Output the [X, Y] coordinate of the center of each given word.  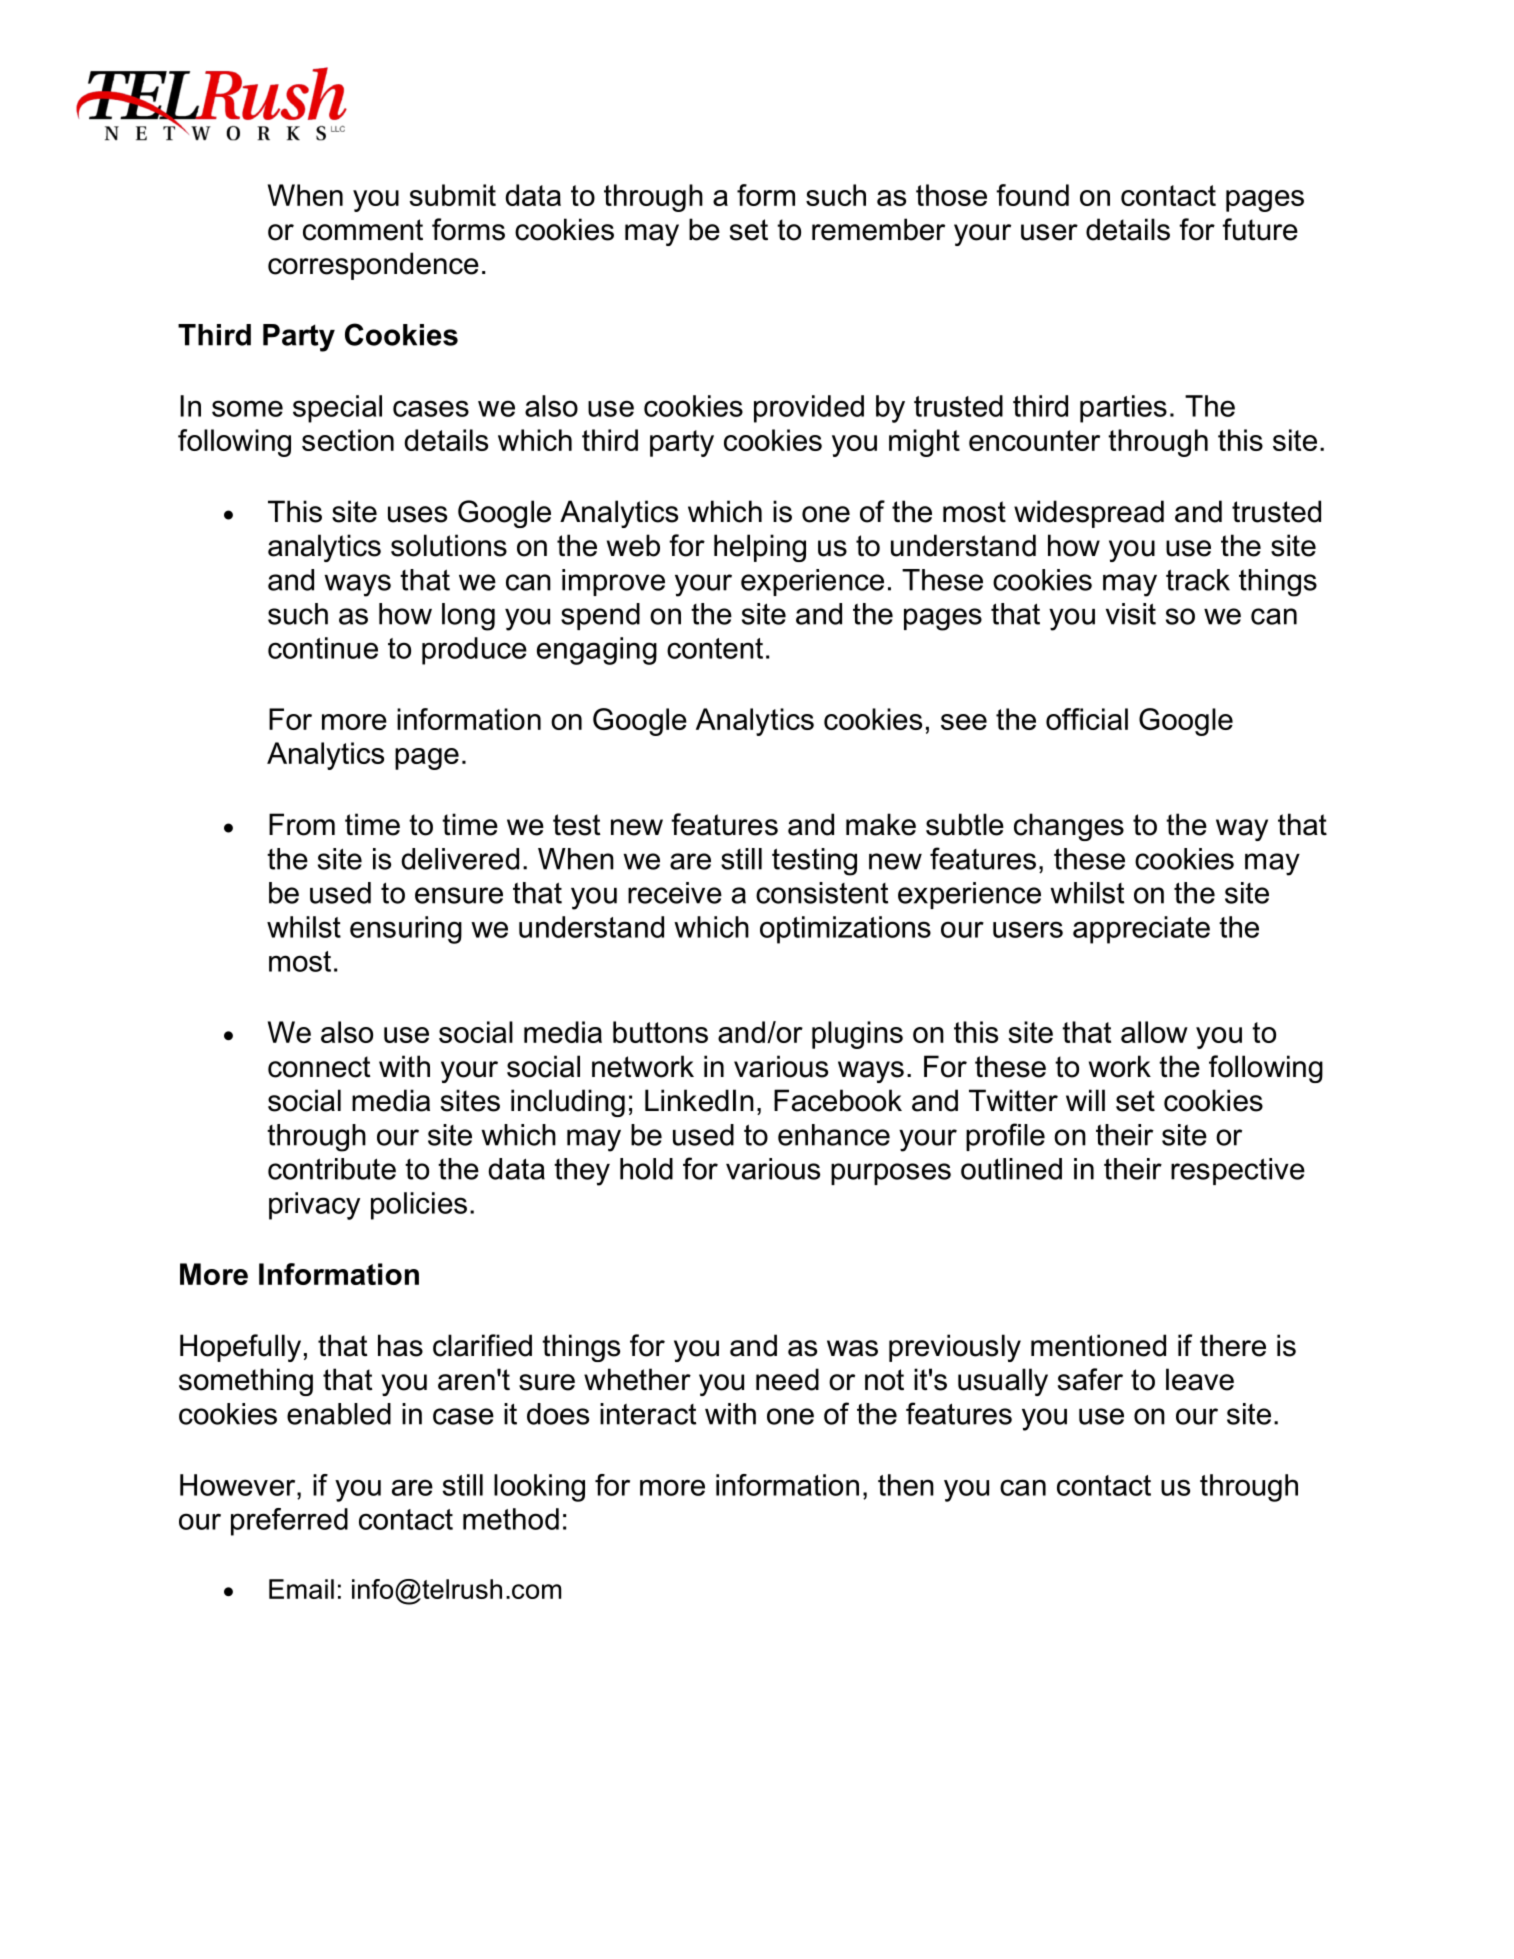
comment [363, 230]
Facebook [838, 1100]
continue [323, 648]
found [1032, 195]
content [715, 648]
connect [319, 1067]
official [1087, 719]
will [1085, 1100]
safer [1090, 1379]
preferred [289, 1522]
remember [878, 229]
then [906, 1485]
